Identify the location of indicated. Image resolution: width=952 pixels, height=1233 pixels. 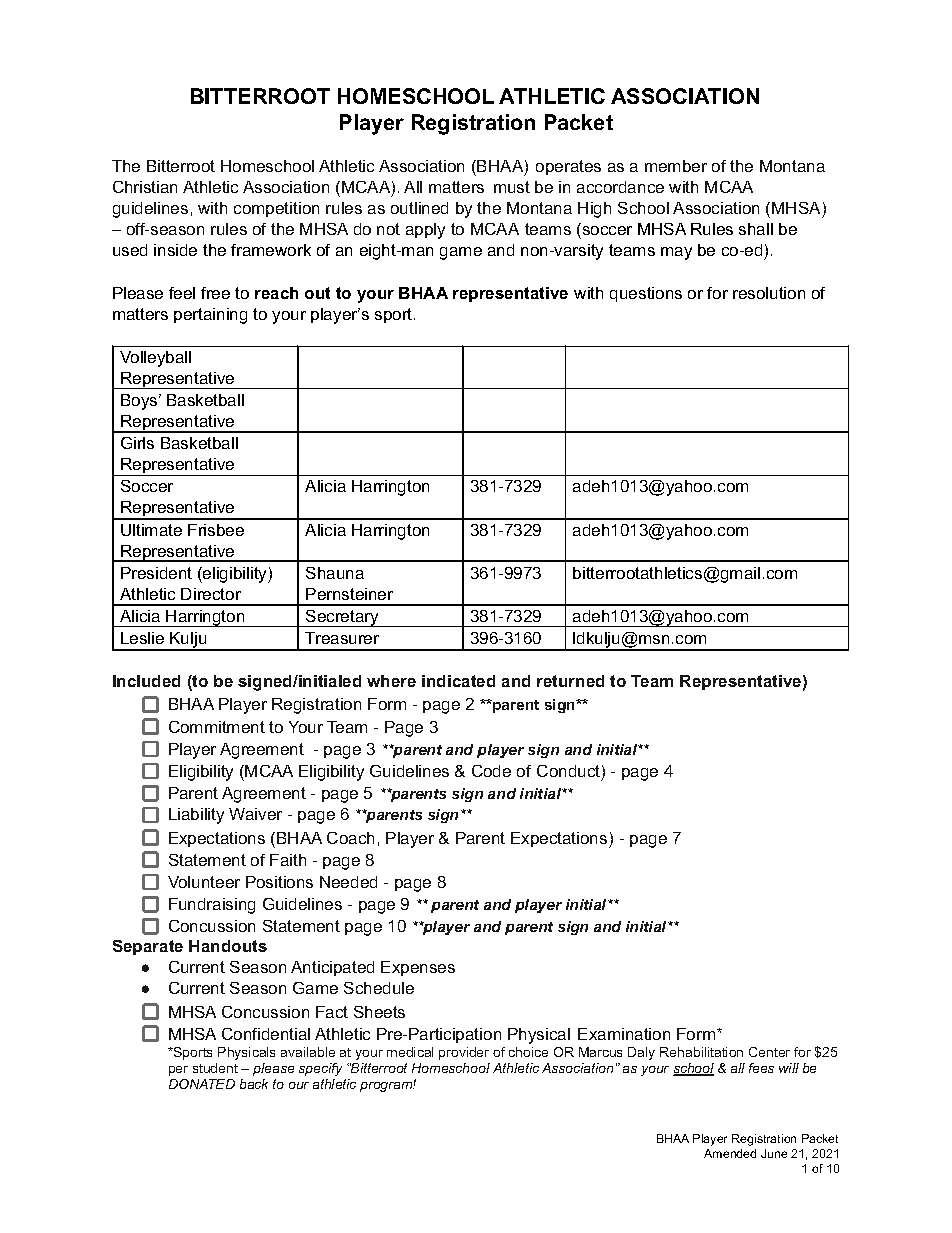
(458, 681).
